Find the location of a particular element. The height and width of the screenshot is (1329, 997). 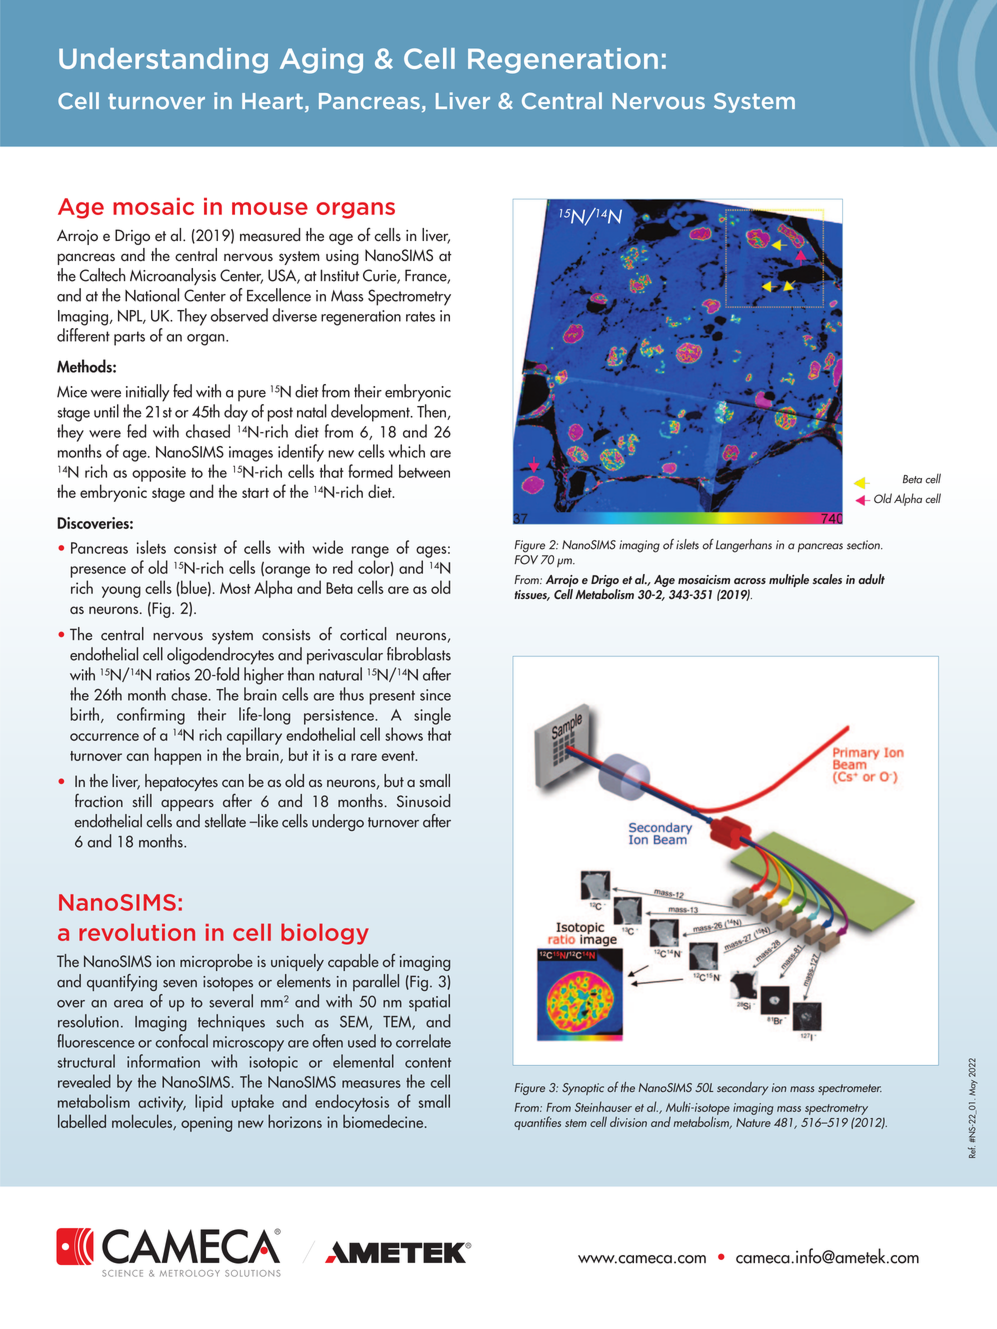

rates is located at coordinates (420, 316).
